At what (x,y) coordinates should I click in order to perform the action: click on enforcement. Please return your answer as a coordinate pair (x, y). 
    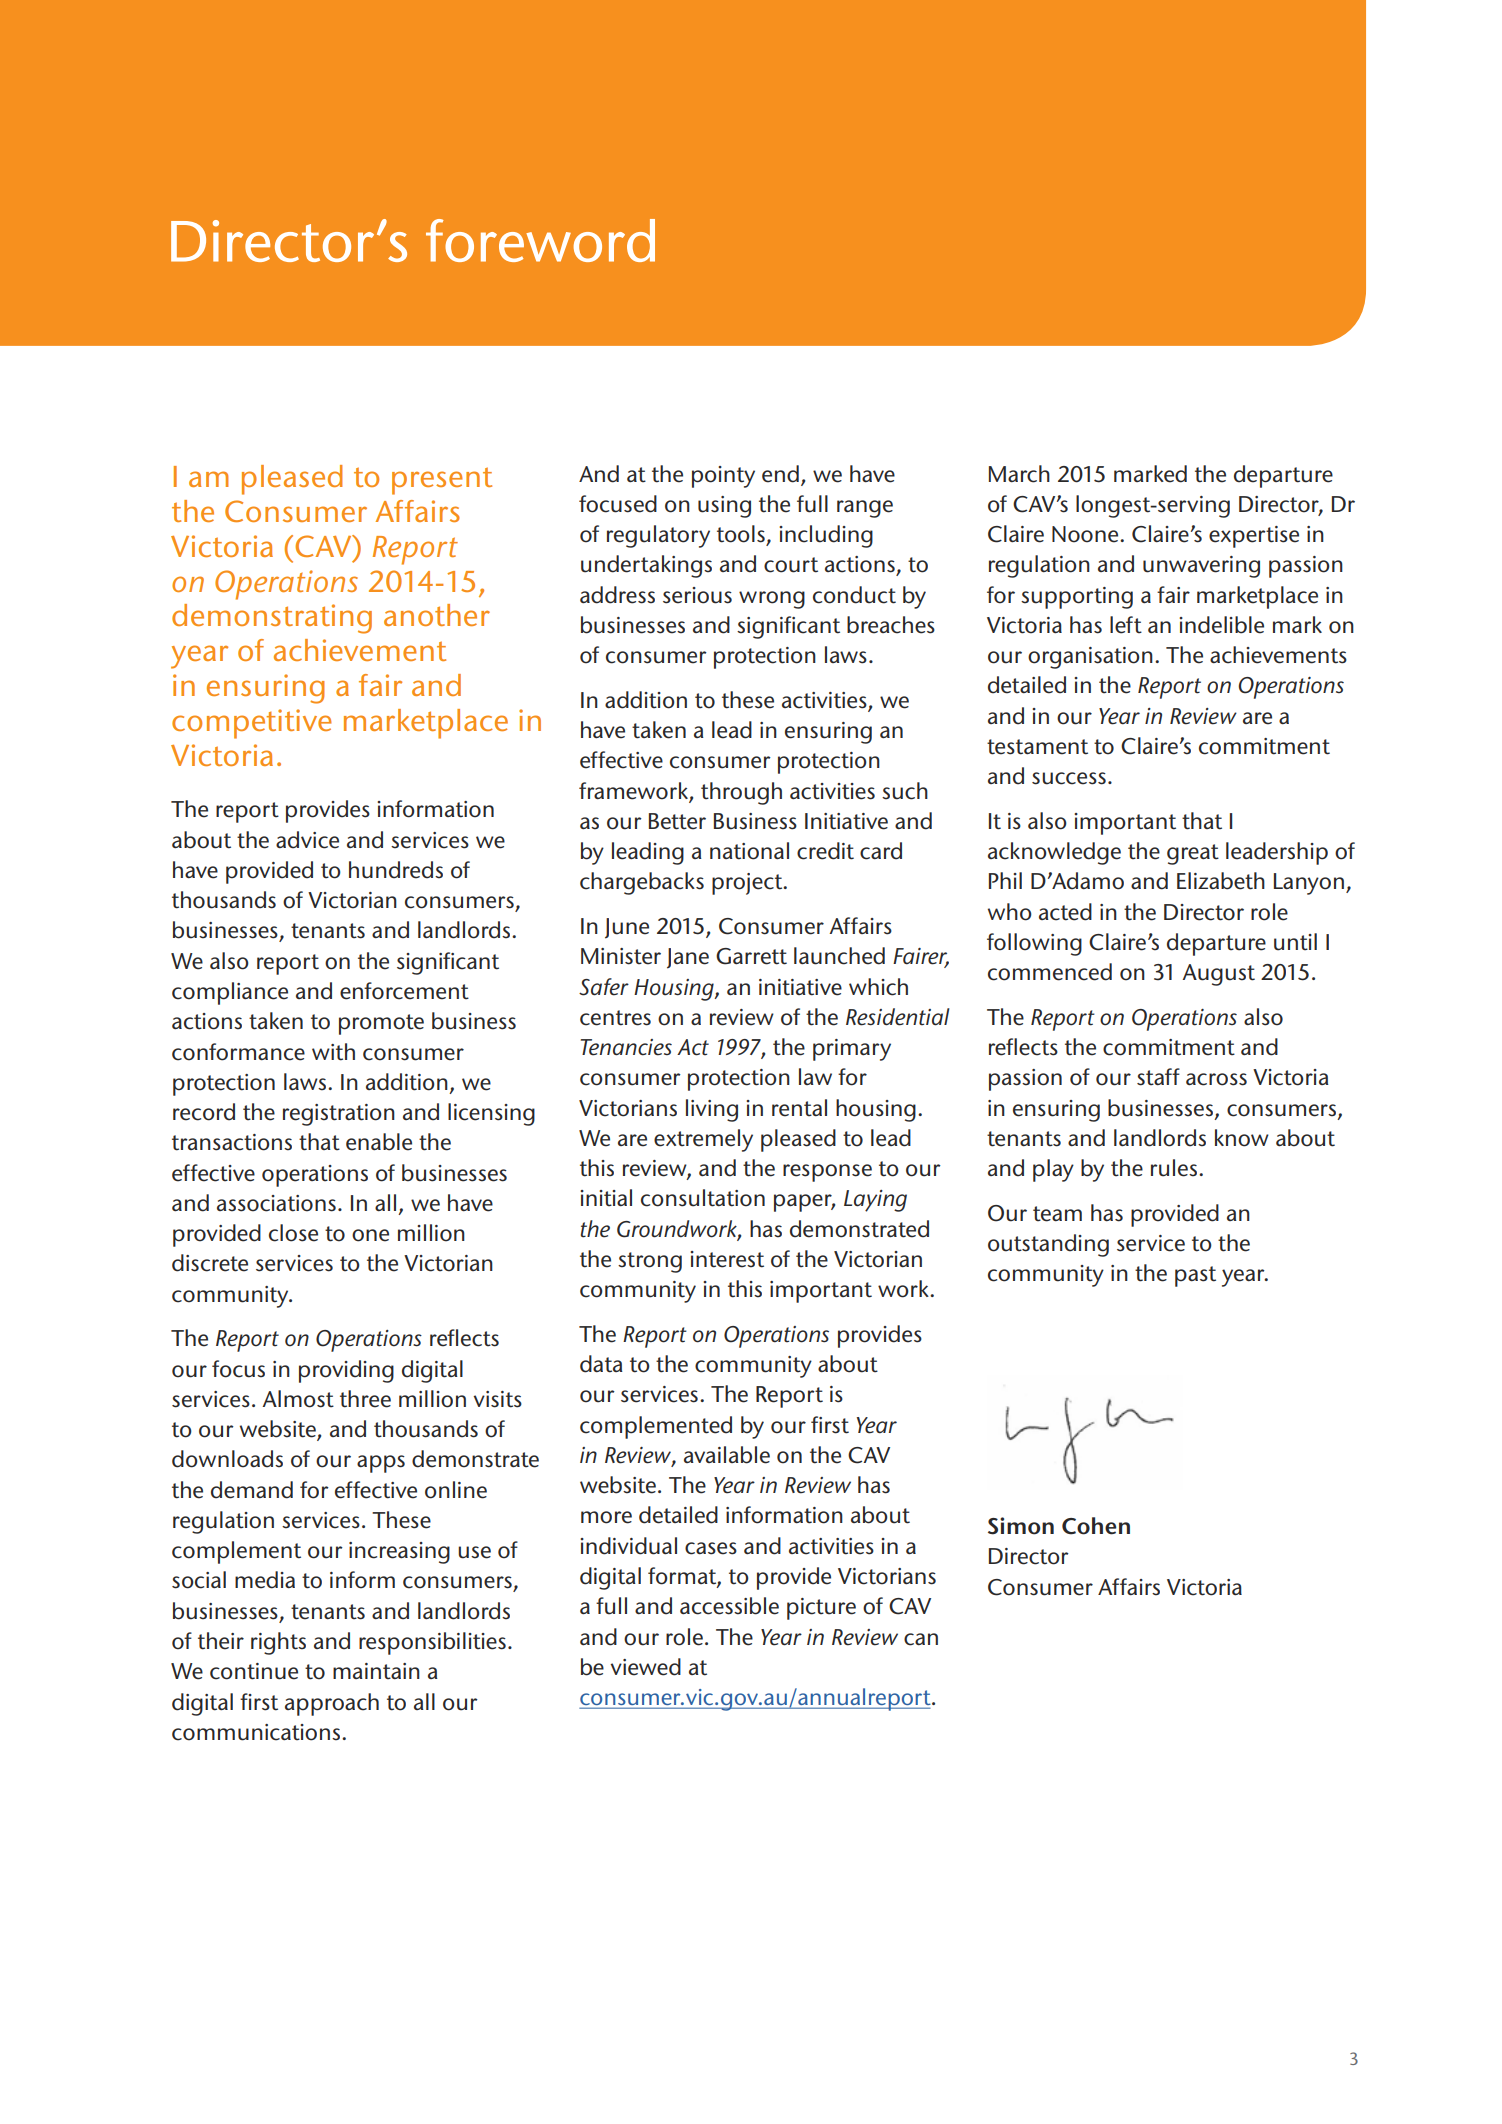
    Looking at the image, I should click on (404, 991).
